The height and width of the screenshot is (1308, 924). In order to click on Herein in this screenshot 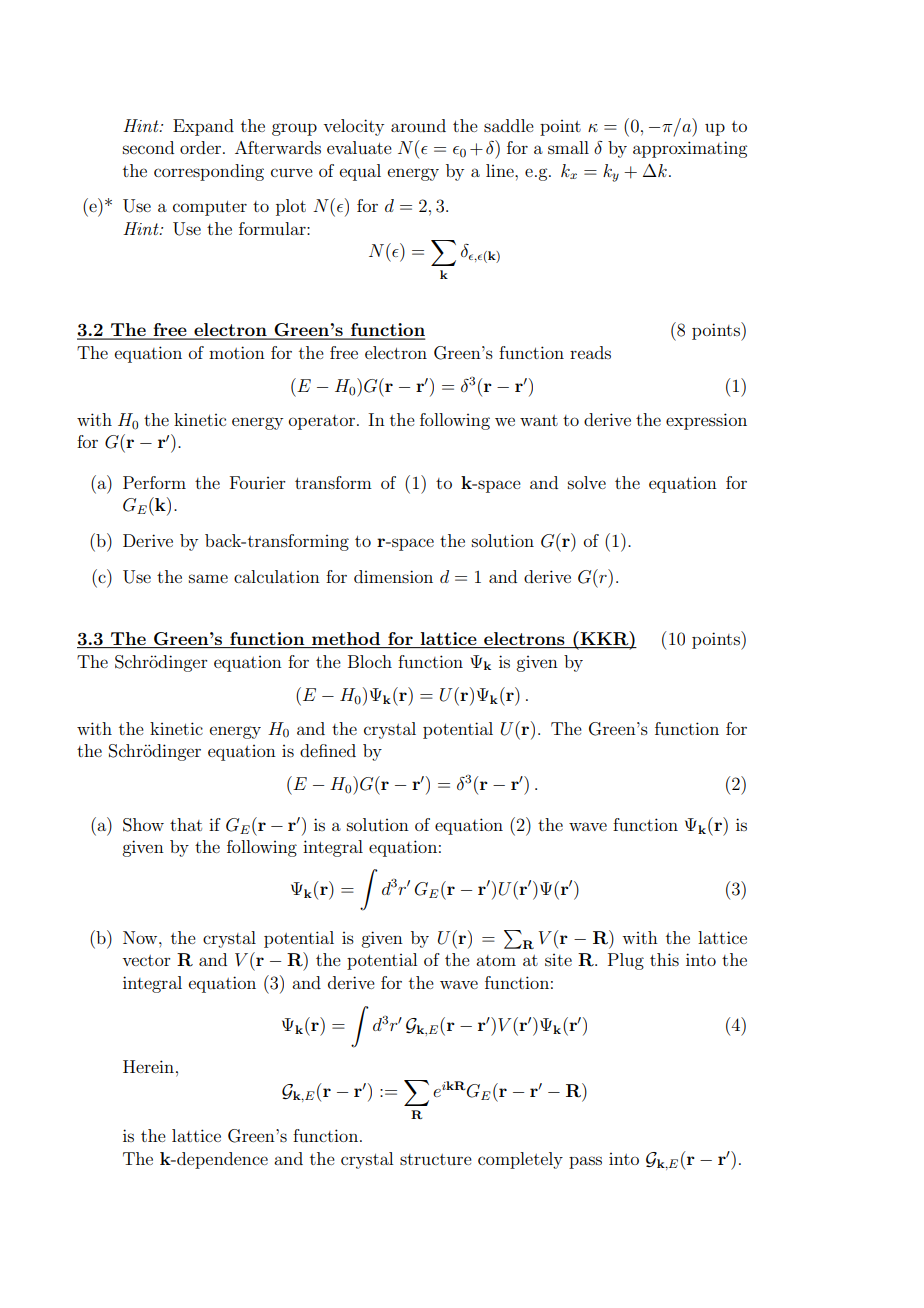, I will do `click(148, 1066)`.
